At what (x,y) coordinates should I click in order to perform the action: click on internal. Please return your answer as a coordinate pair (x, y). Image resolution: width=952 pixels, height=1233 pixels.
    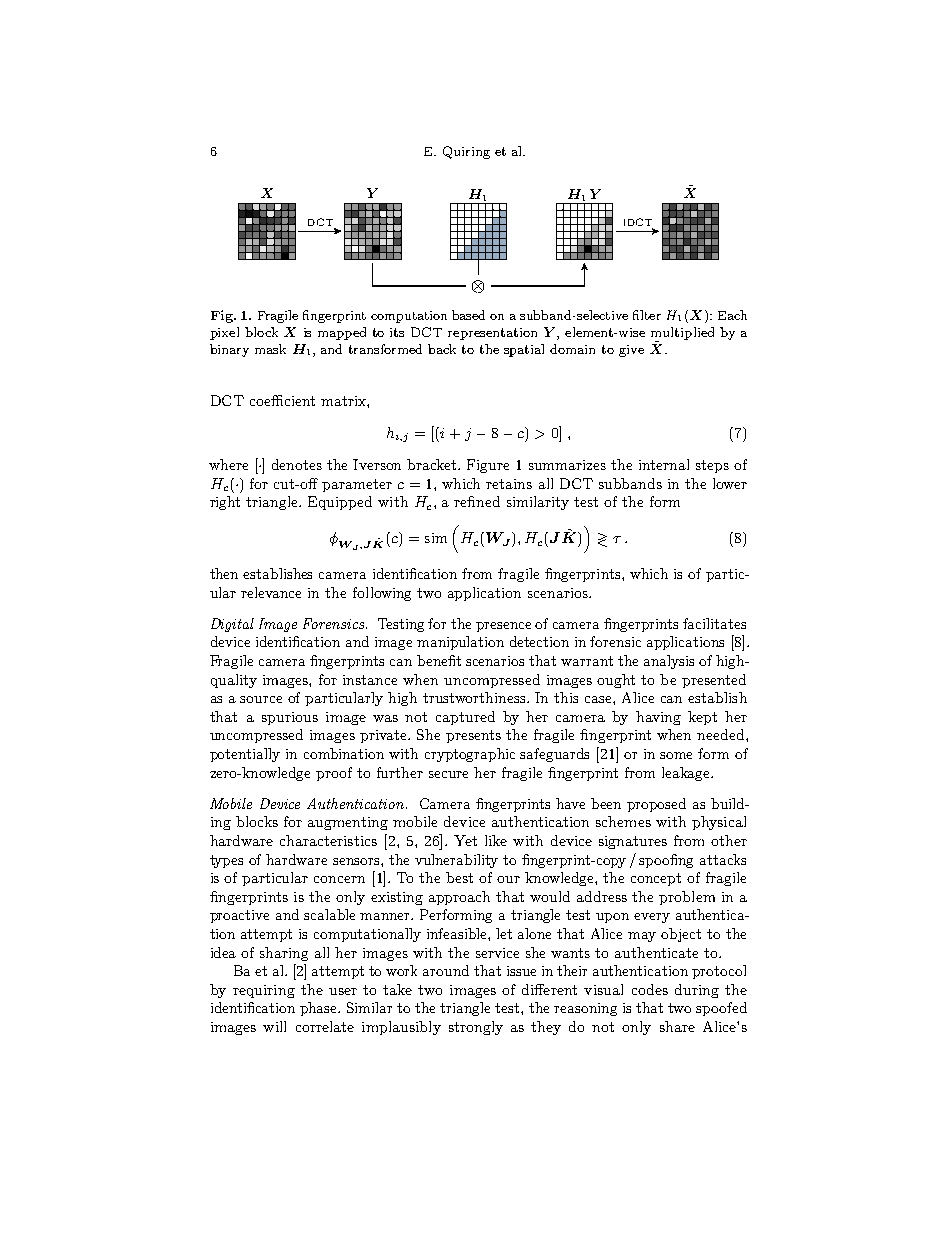
    Looking at the image, I should click on (664, 464).
